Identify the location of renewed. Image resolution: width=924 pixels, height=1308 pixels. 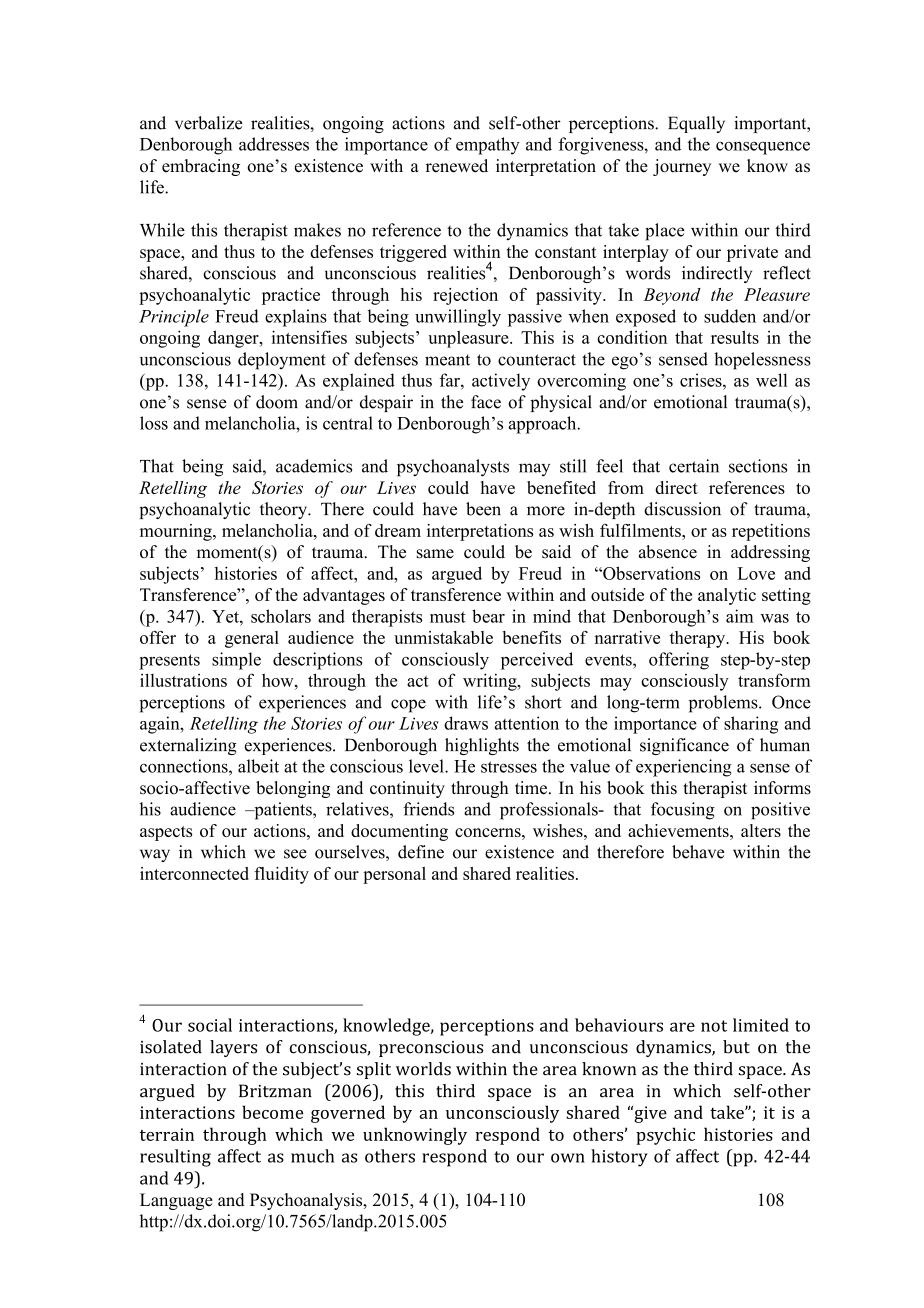
(457, 166).
